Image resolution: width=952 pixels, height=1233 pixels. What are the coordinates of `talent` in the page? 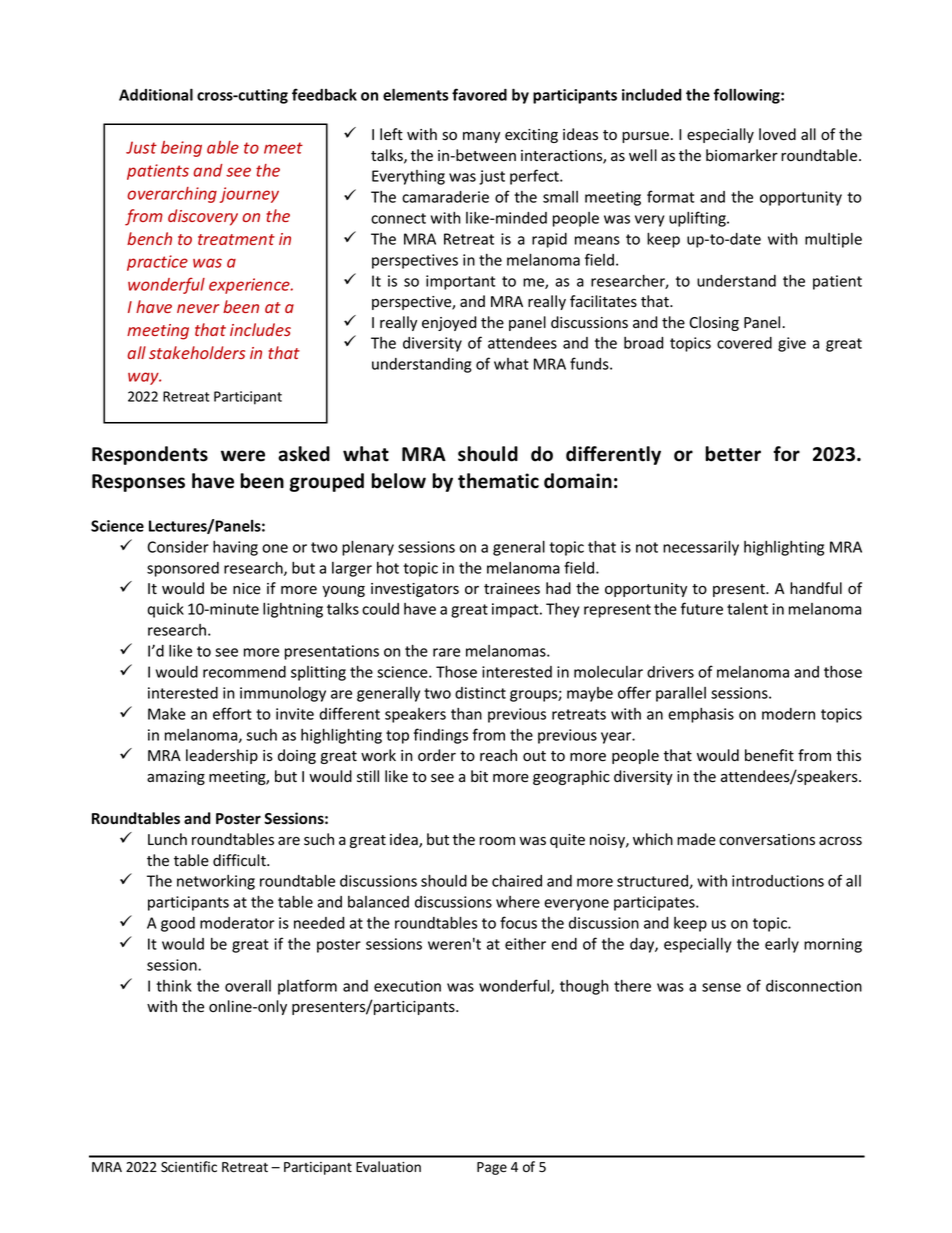 It's located at (747, 609).
